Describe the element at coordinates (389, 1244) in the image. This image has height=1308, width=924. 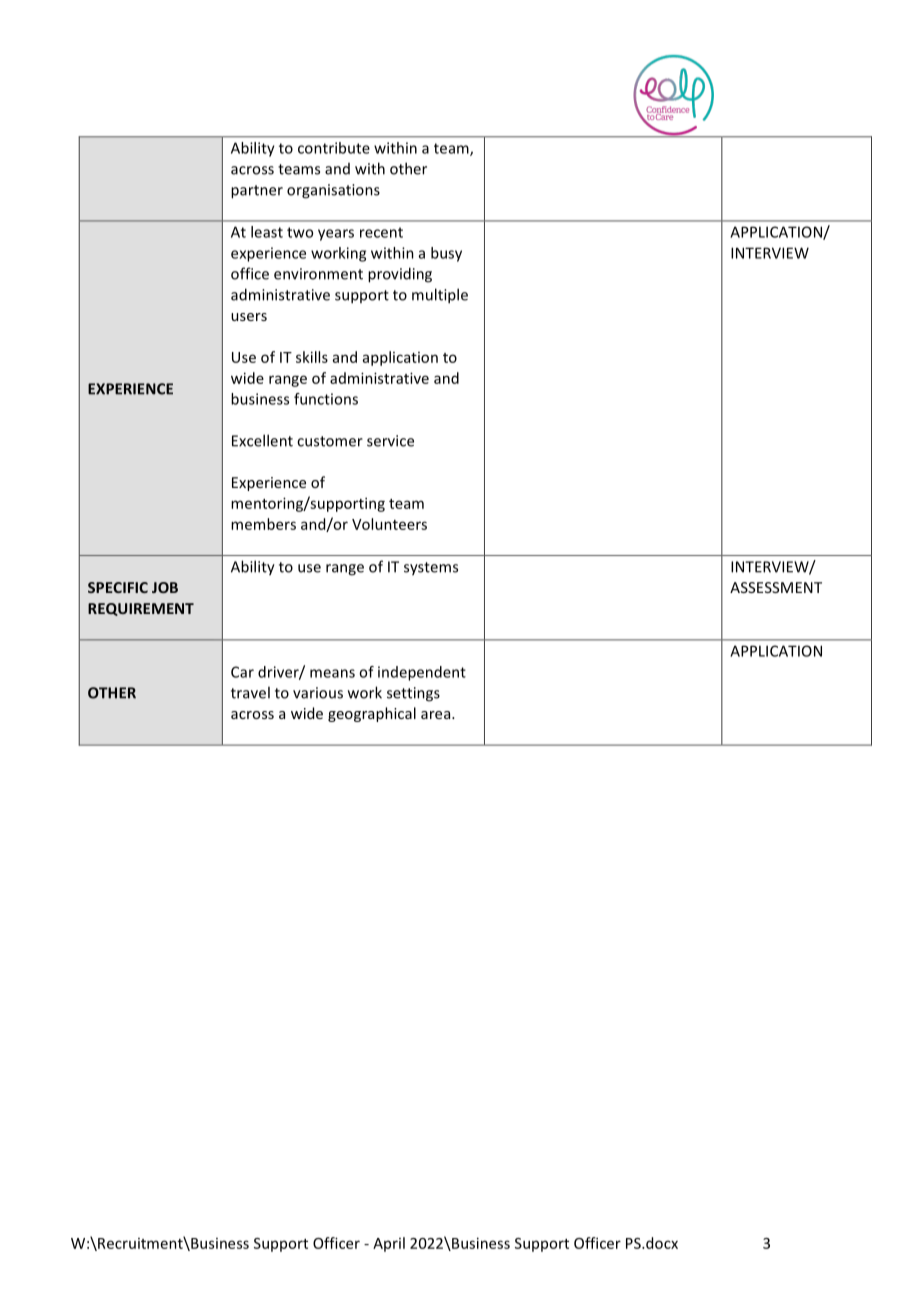
I see `April` at that location.
